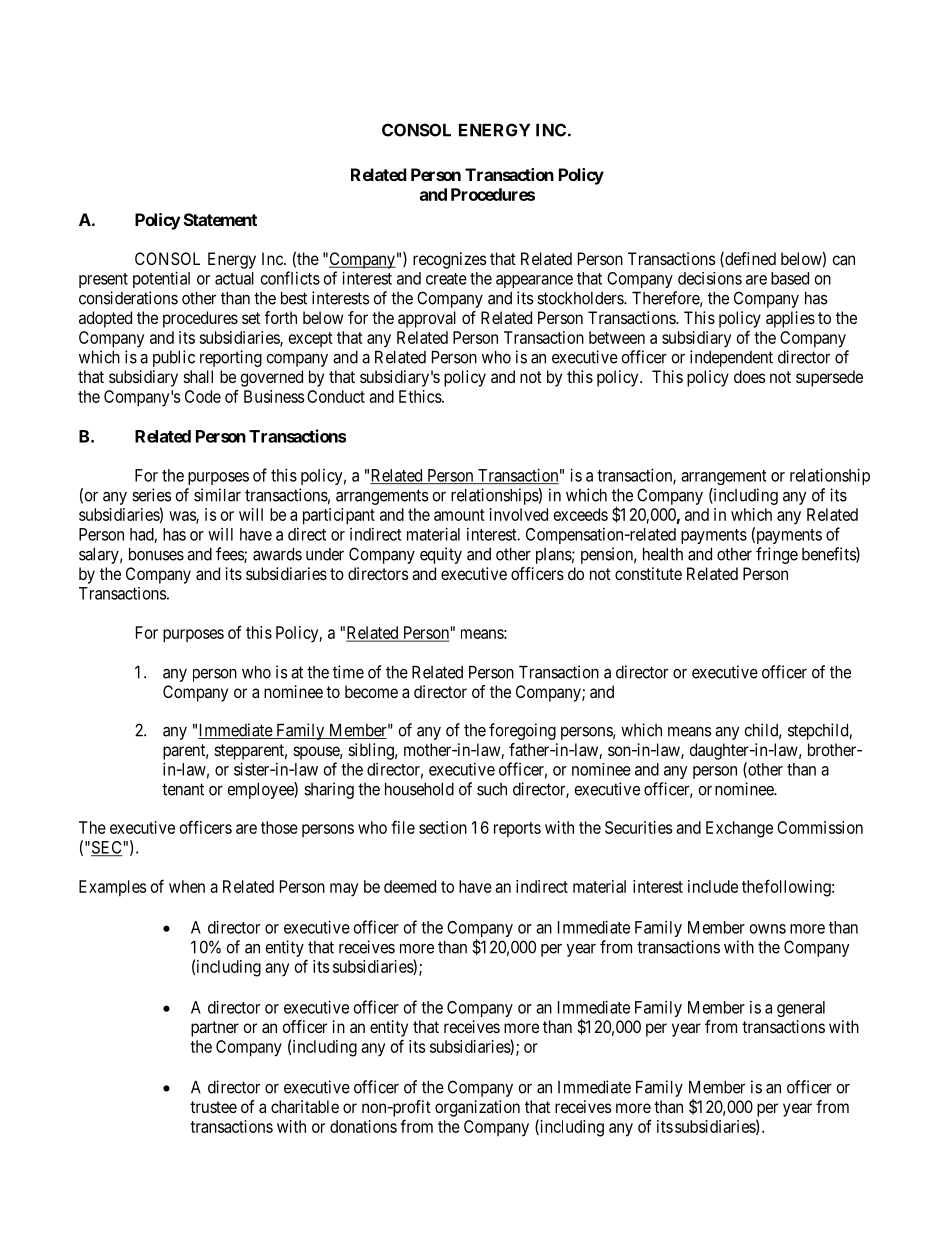  I want to click on become, so click(371, 691).
